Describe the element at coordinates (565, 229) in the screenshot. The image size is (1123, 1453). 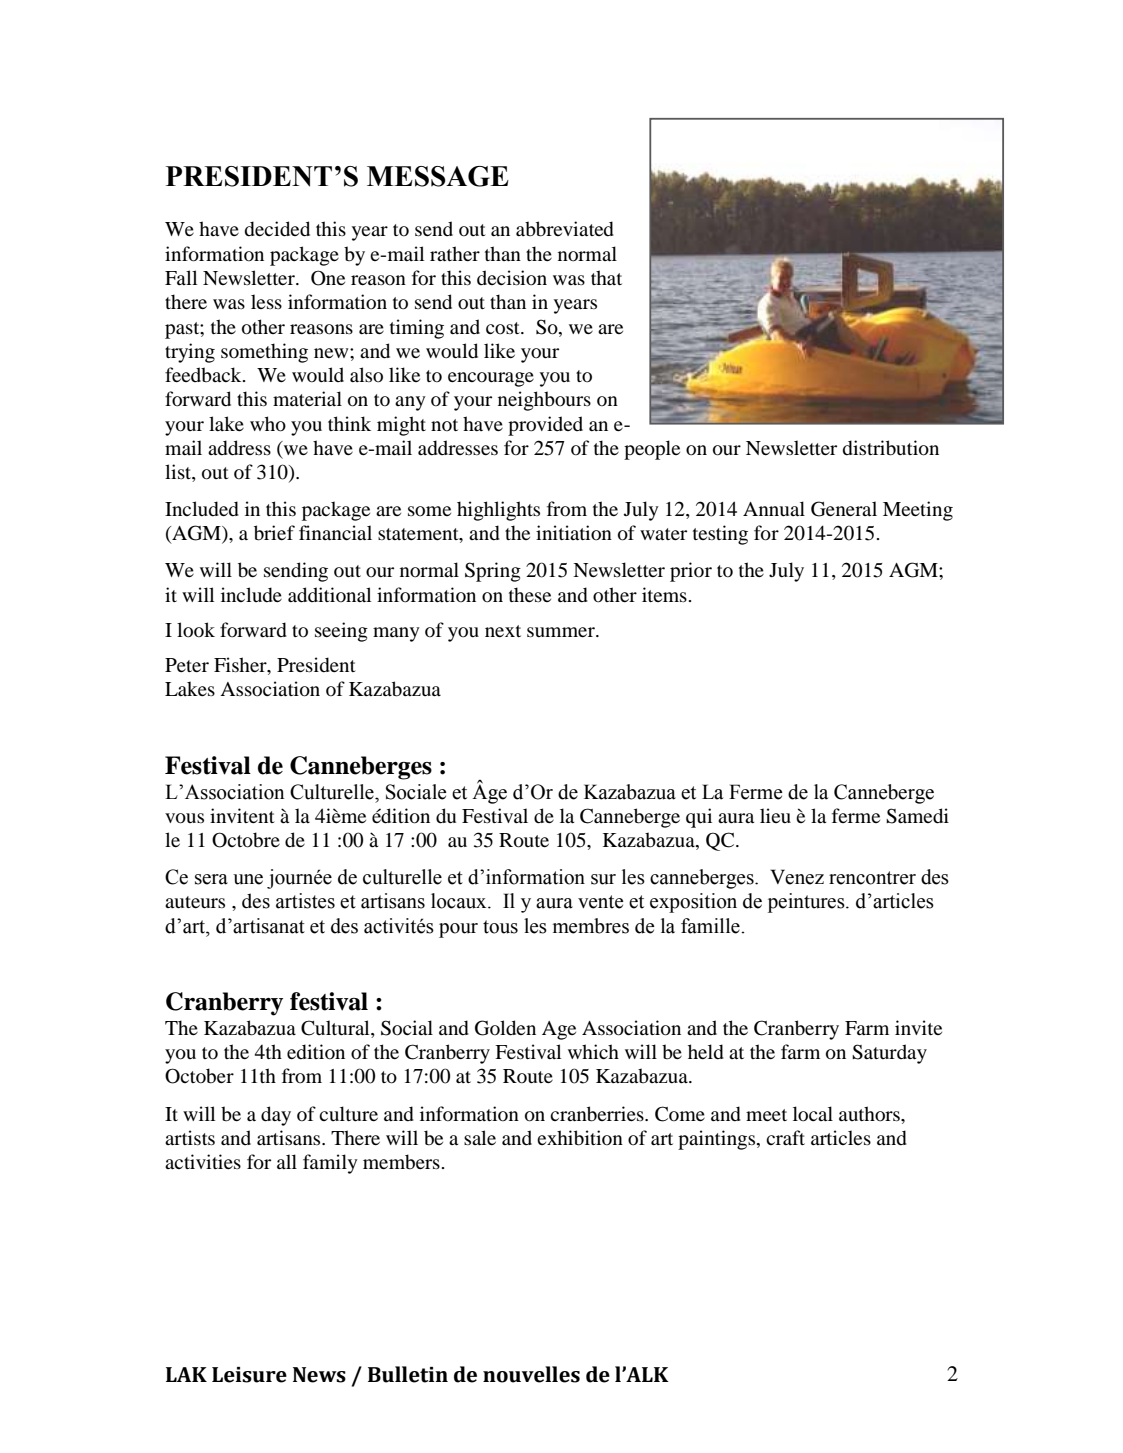
I see `abbreviated` at that location.
